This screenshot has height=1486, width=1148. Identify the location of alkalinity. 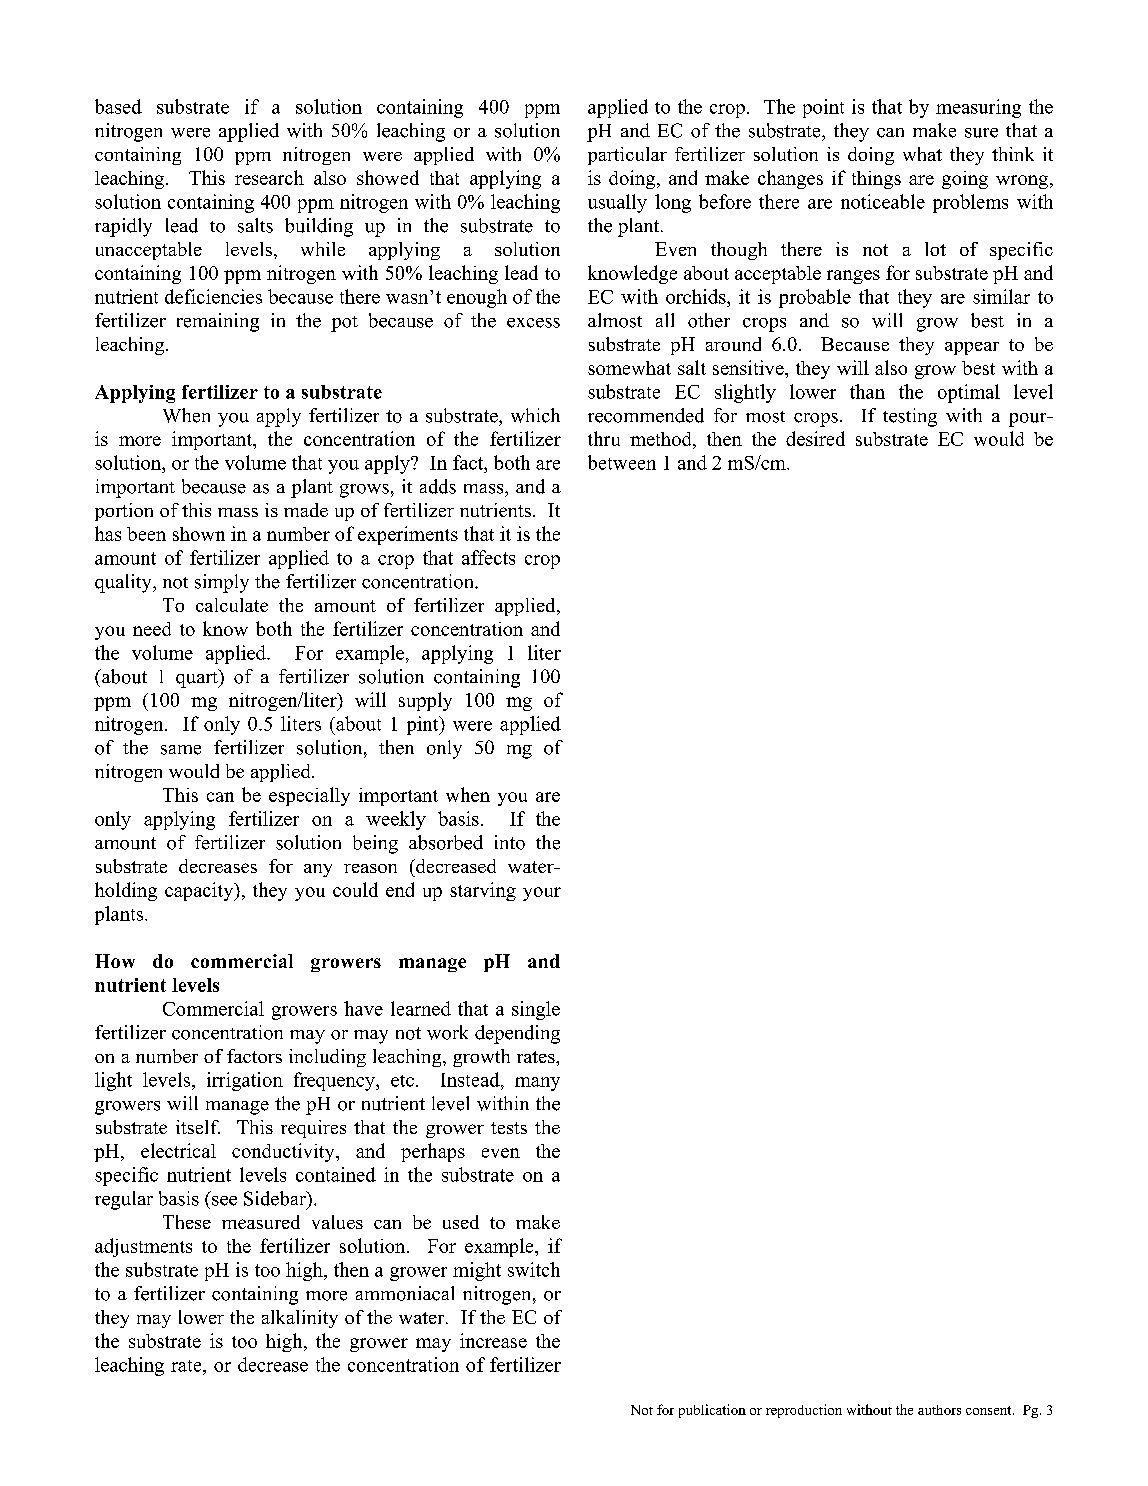
(300, 1319).
